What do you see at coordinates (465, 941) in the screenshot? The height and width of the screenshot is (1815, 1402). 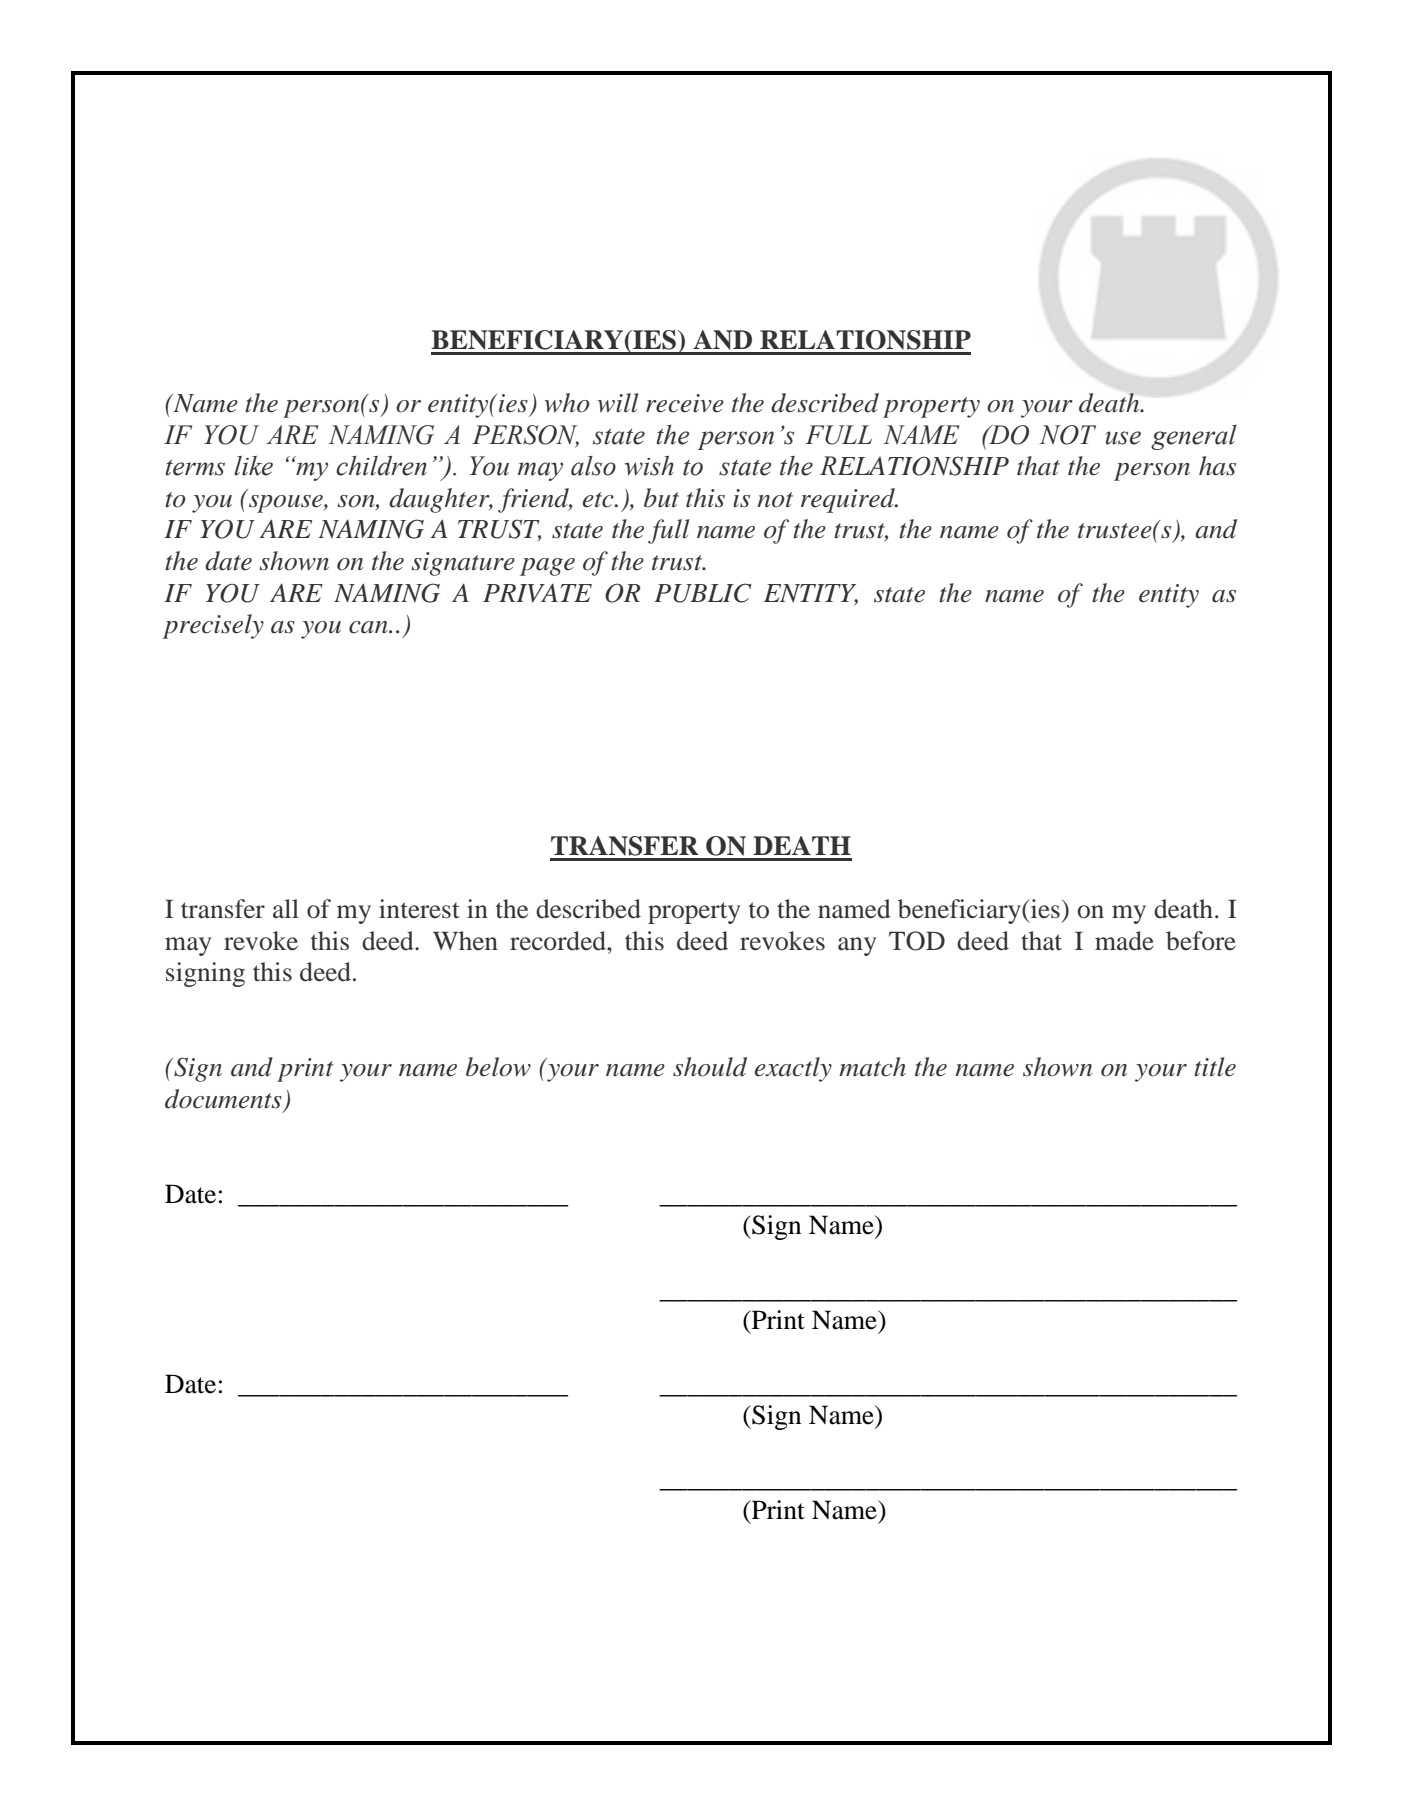 I see `When` at bounding box center [465, 941].
